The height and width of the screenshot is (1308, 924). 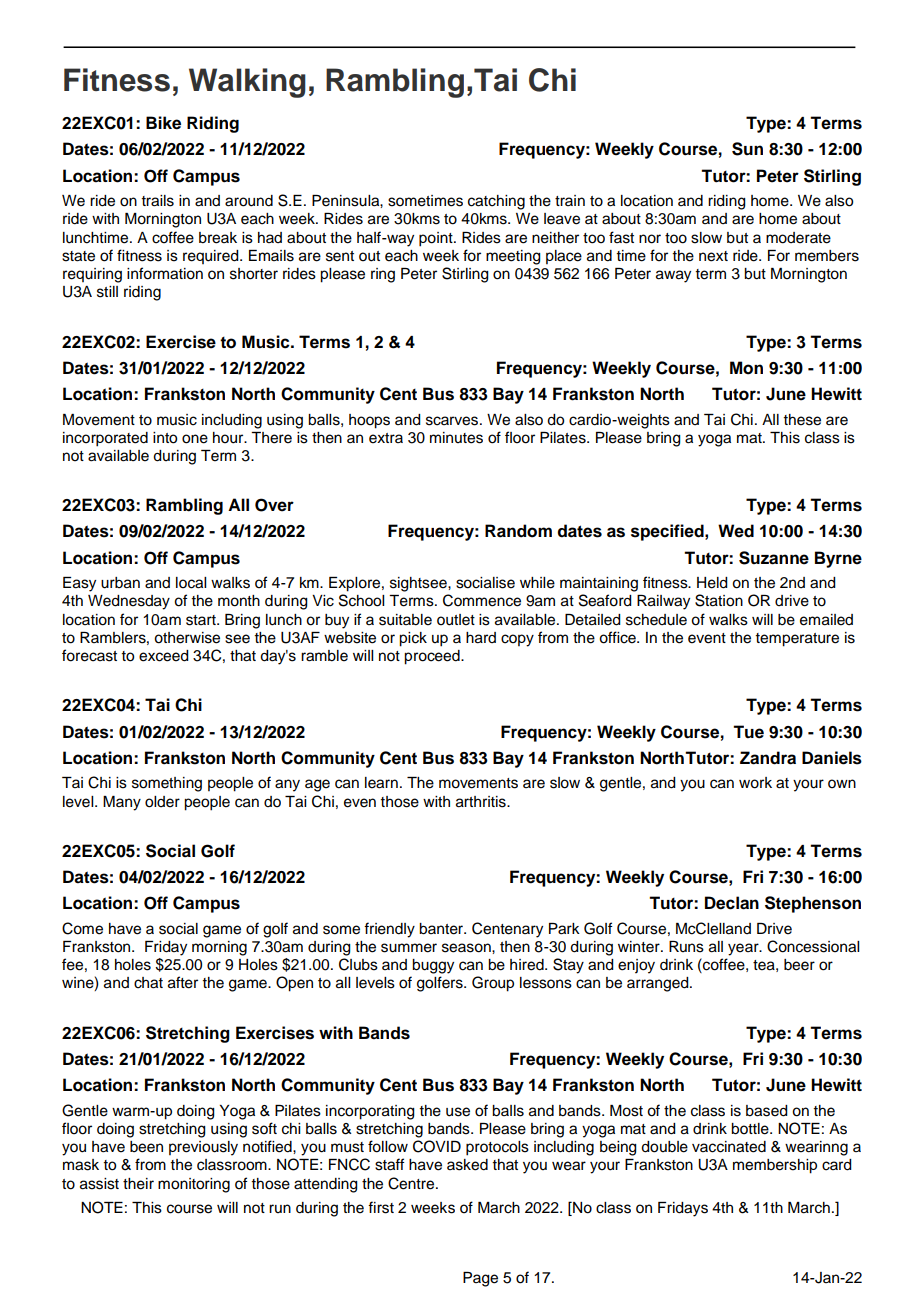 What do you see at coordinates (802, 420) in the screenshot?
I see `these` at bounding box center [802, 420].
